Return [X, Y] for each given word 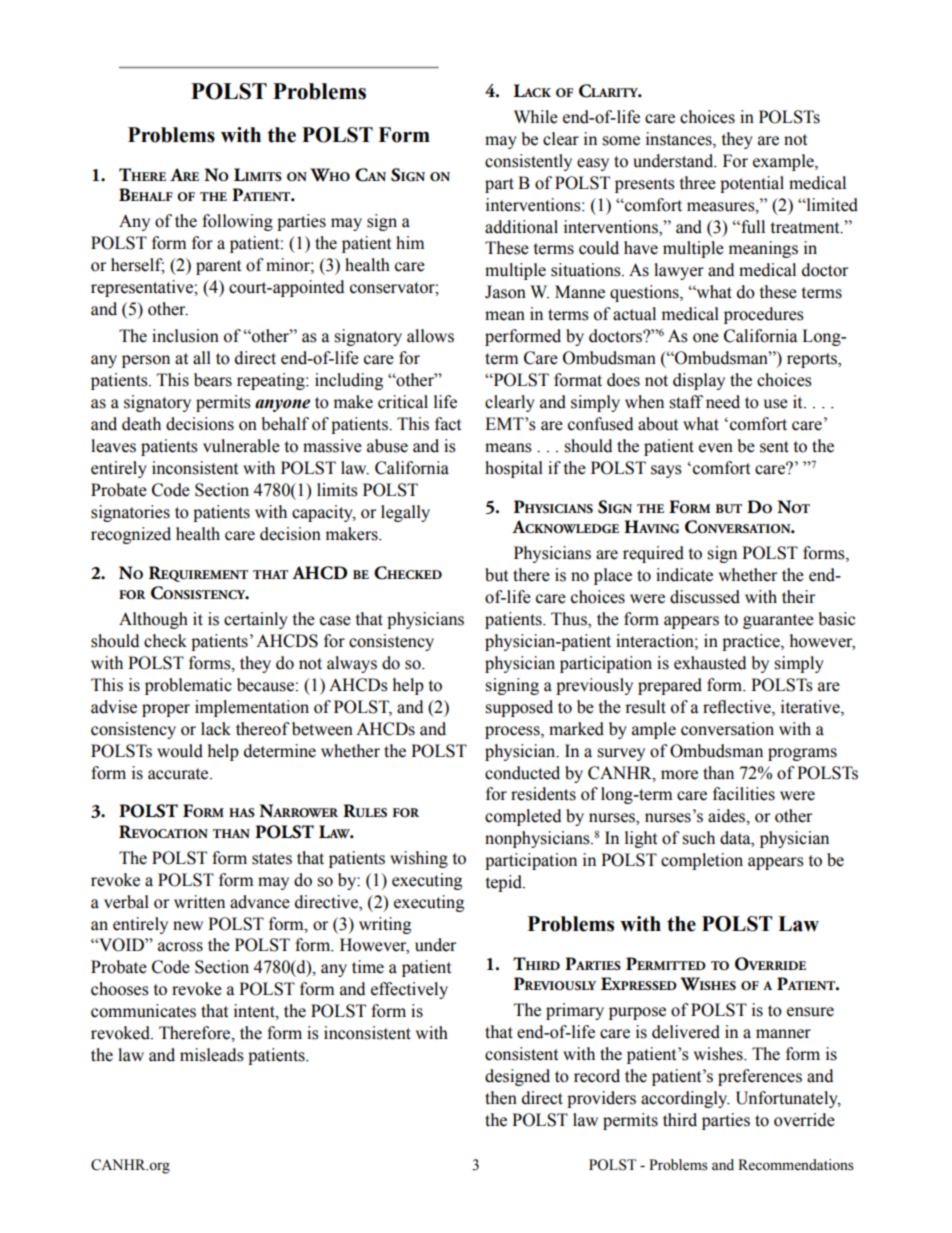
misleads [212, 1055]
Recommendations [796, 1165]
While [536, 117]
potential [752, 184]
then [501, 1098]
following [237, 222]
